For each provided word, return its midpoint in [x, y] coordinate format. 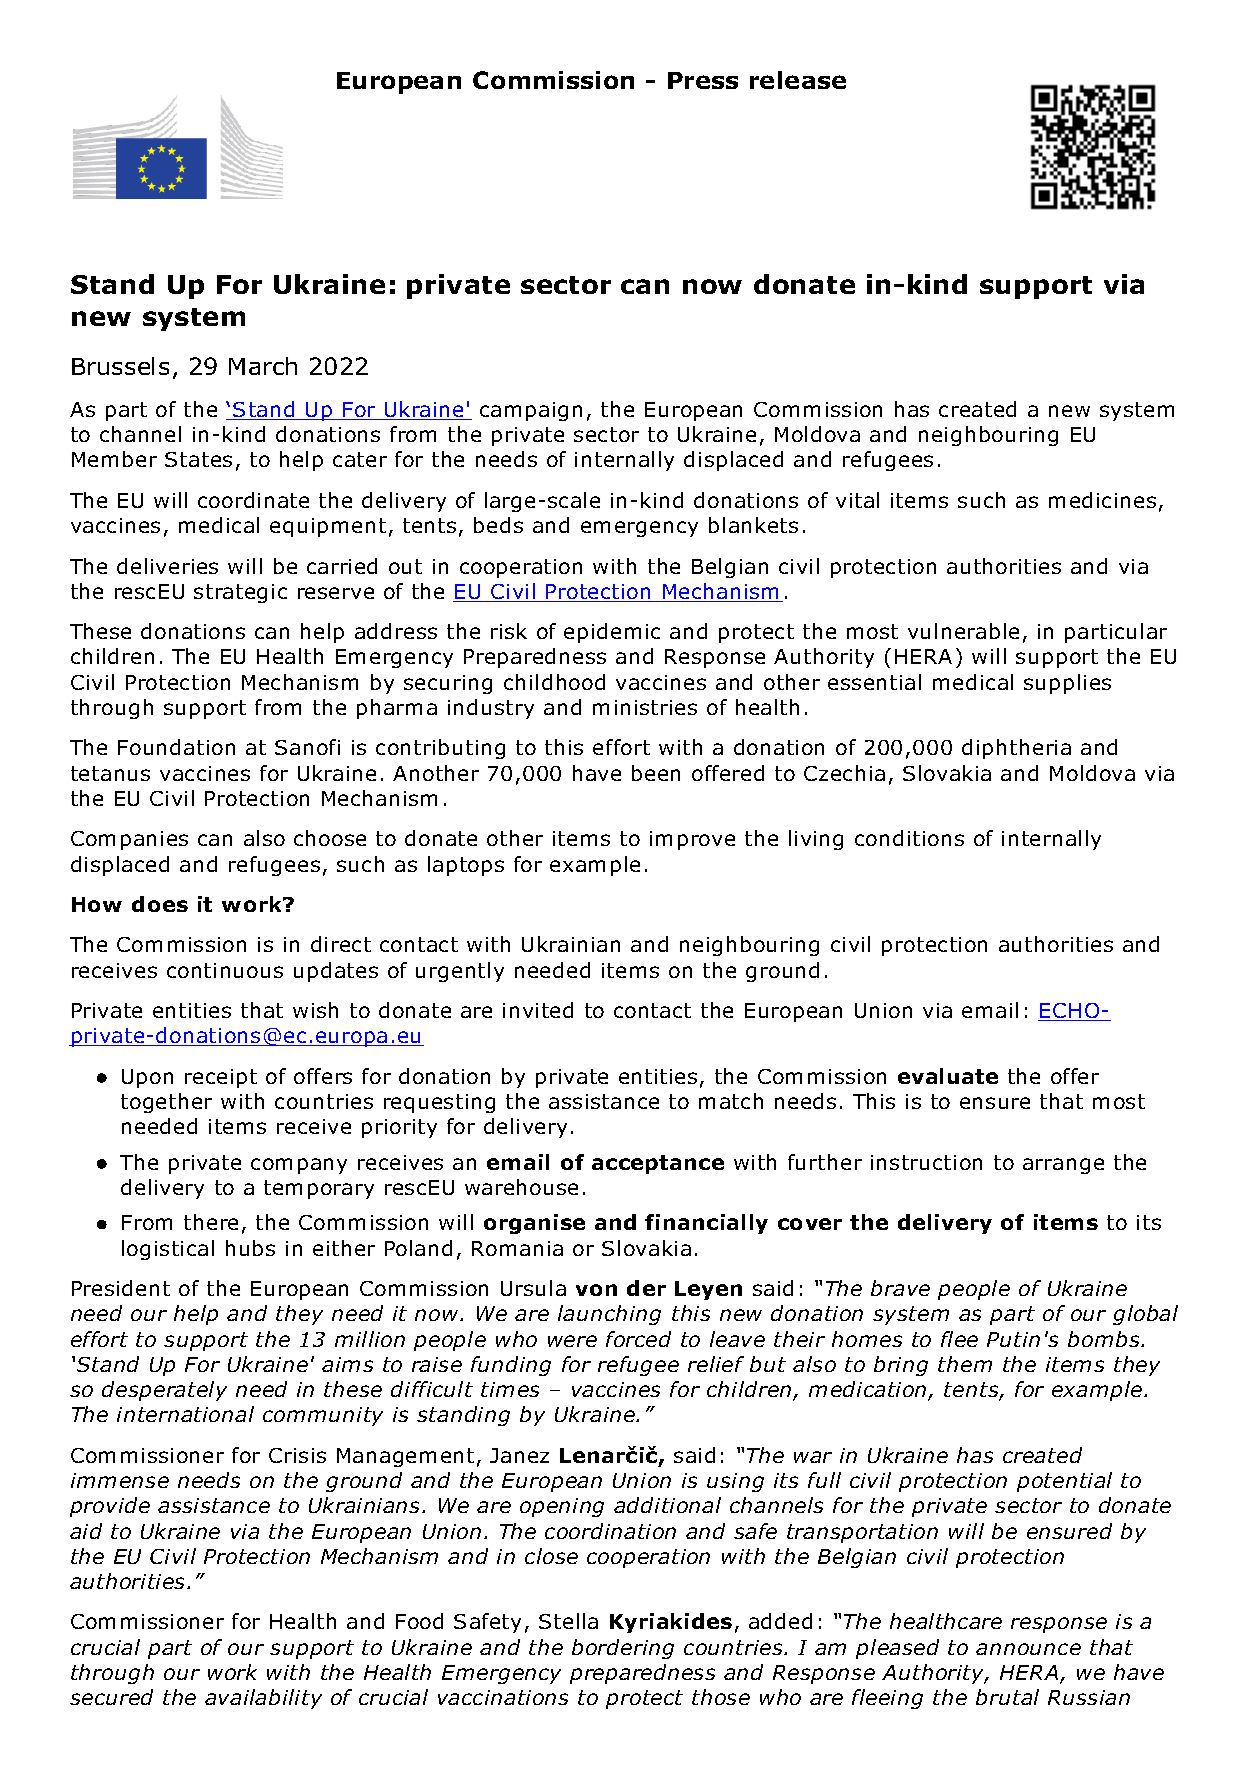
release [798, 80]
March [263, 366]
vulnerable [963, 631]
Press [703, 80]
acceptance [658, 1164]
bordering [623, 1649]
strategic [240, 593]
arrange [1063, 1166]
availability [263, 1699]
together [166, 1103]
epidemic [612, 633]
